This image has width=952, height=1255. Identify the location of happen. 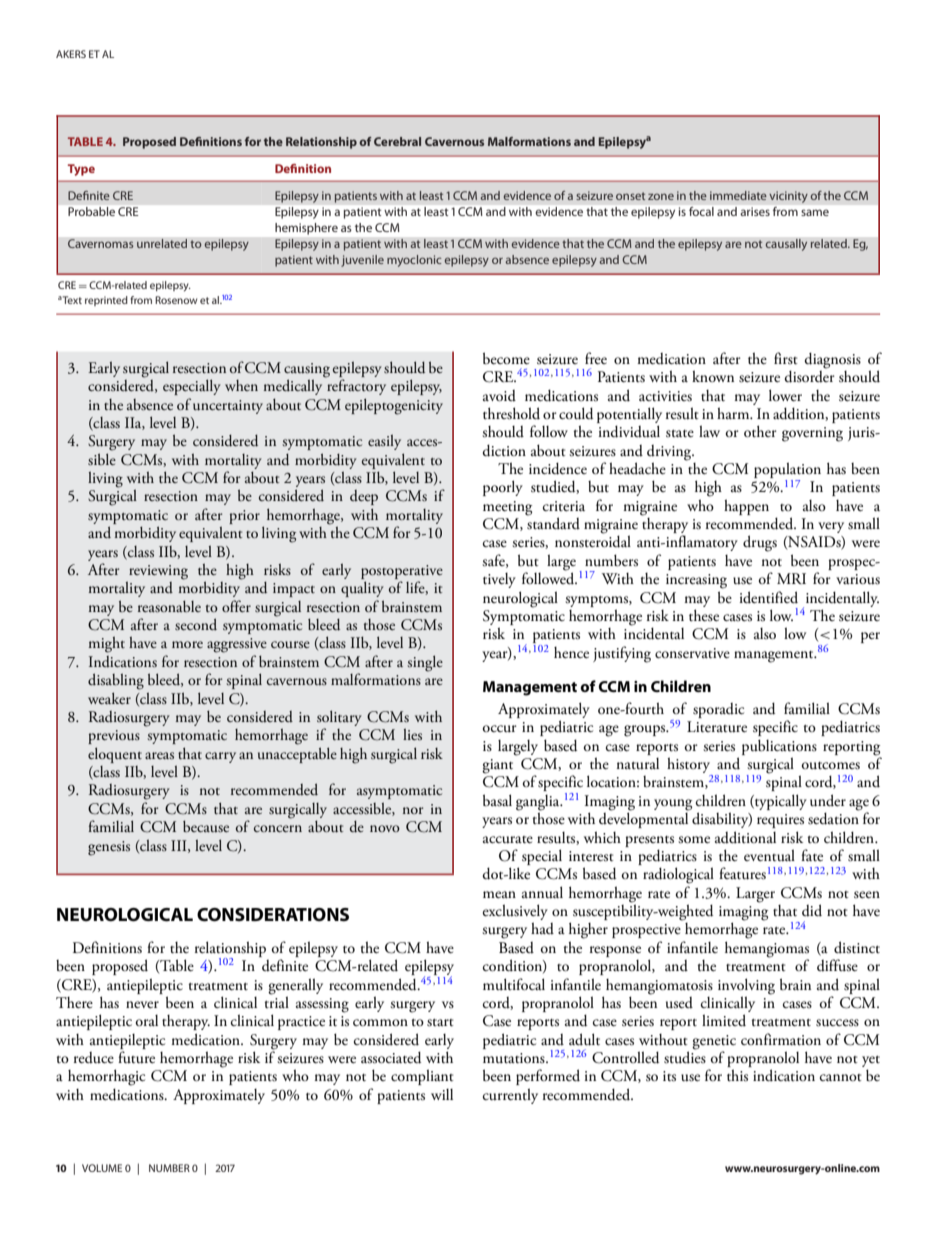
(746, 507).
